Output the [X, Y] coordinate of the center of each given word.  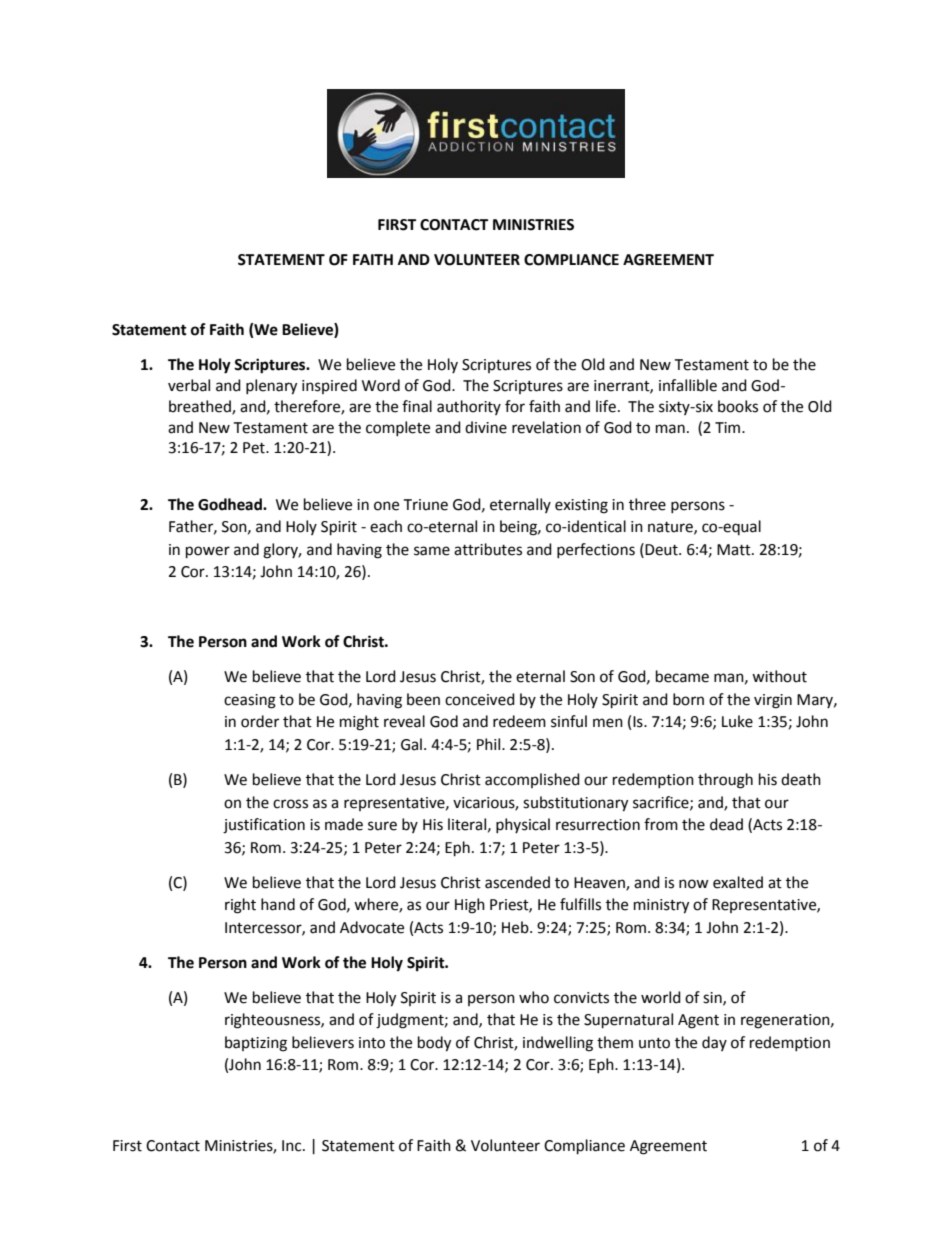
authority [469, 407]
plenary [271, 387]
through [725, 781]
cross [290, 804]
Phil [490, 744]
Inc [293, 1146]
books [738, 406]
